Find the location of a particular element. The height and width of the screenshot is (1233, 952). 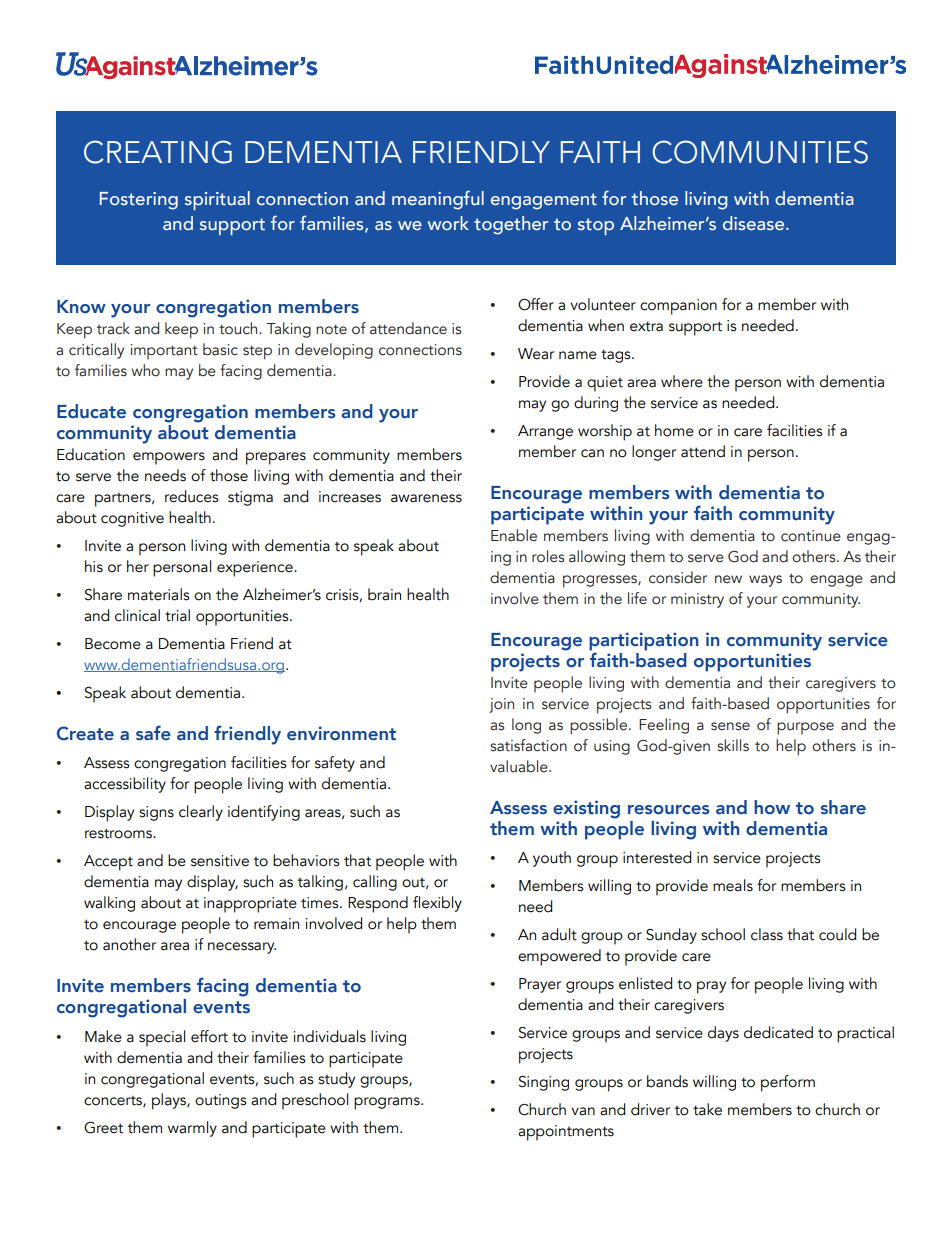

flexibly is located at coordinates (437, 904).
